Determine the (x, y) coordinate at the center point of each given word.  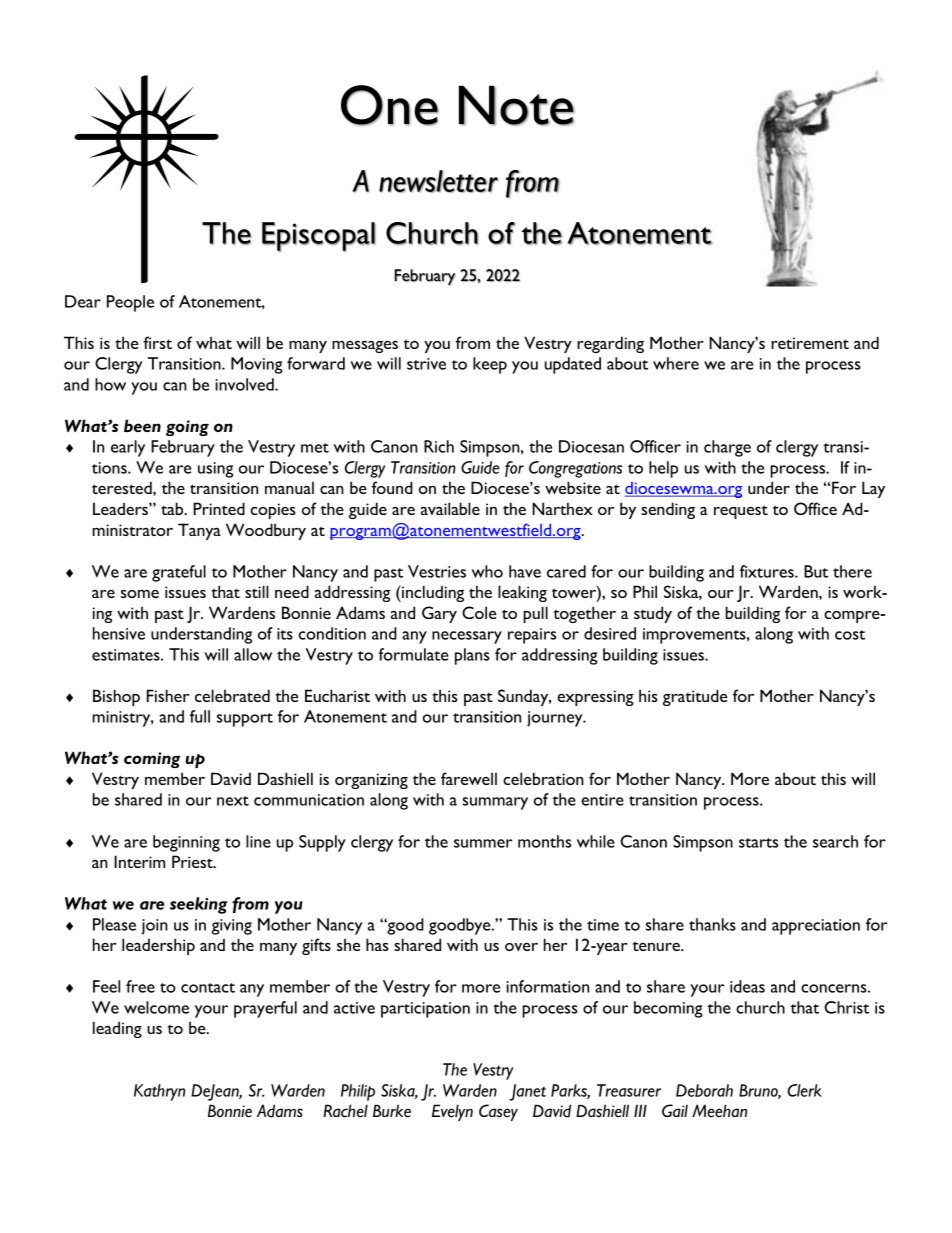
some (140, 593)
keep (490, 365)
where (676, 363)
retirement (810, 343)
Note (517, 105)
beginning (186, 843)
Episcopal (319, 237)
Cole (479, 612)
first (157, 342)
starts (758, 843)
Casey (498, 1112)
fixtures (768, 571)
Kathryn (159, 1092)
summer (483, 843)
